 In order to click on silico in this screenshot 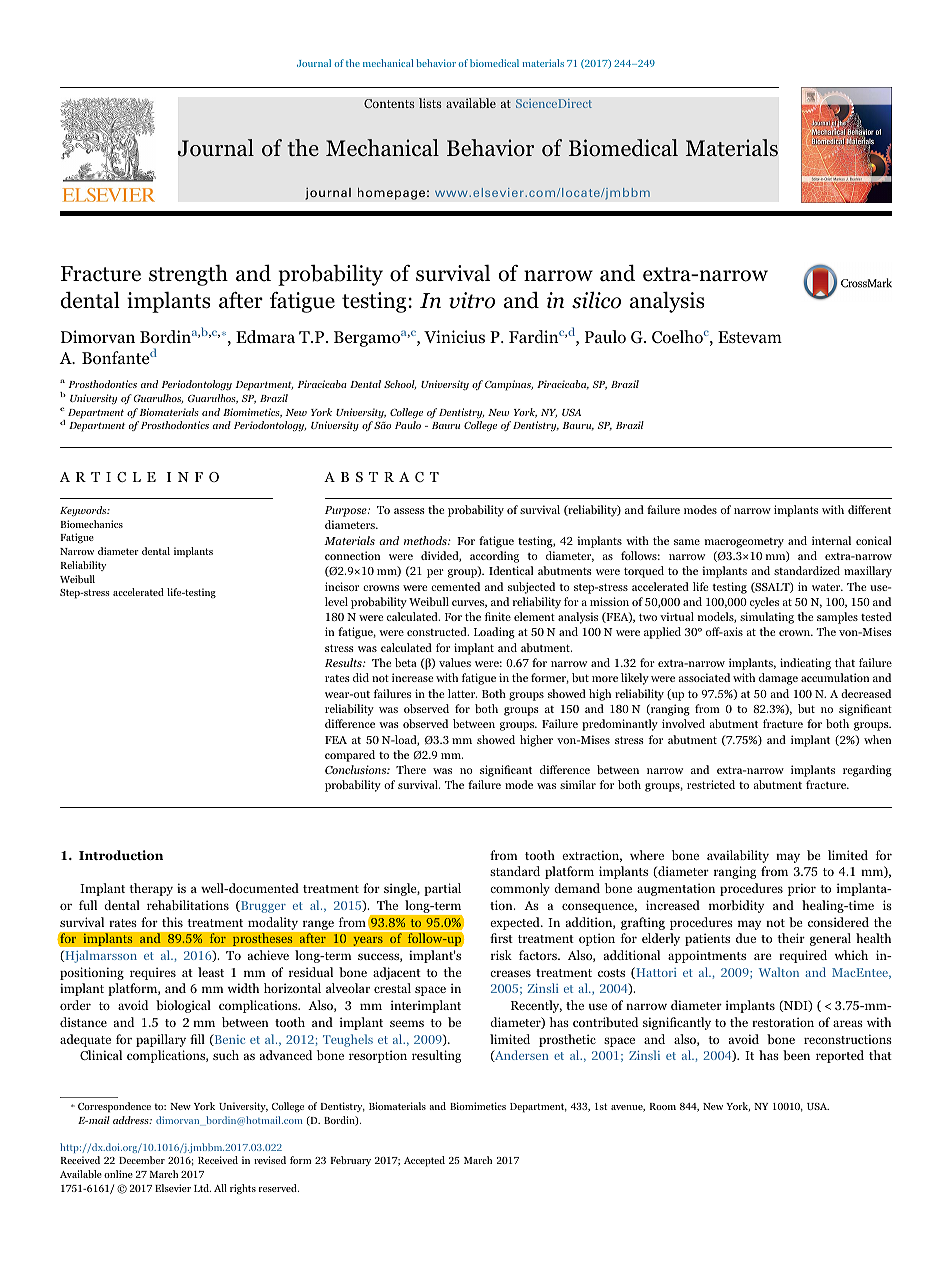, I will do `click(596, 300)`.
